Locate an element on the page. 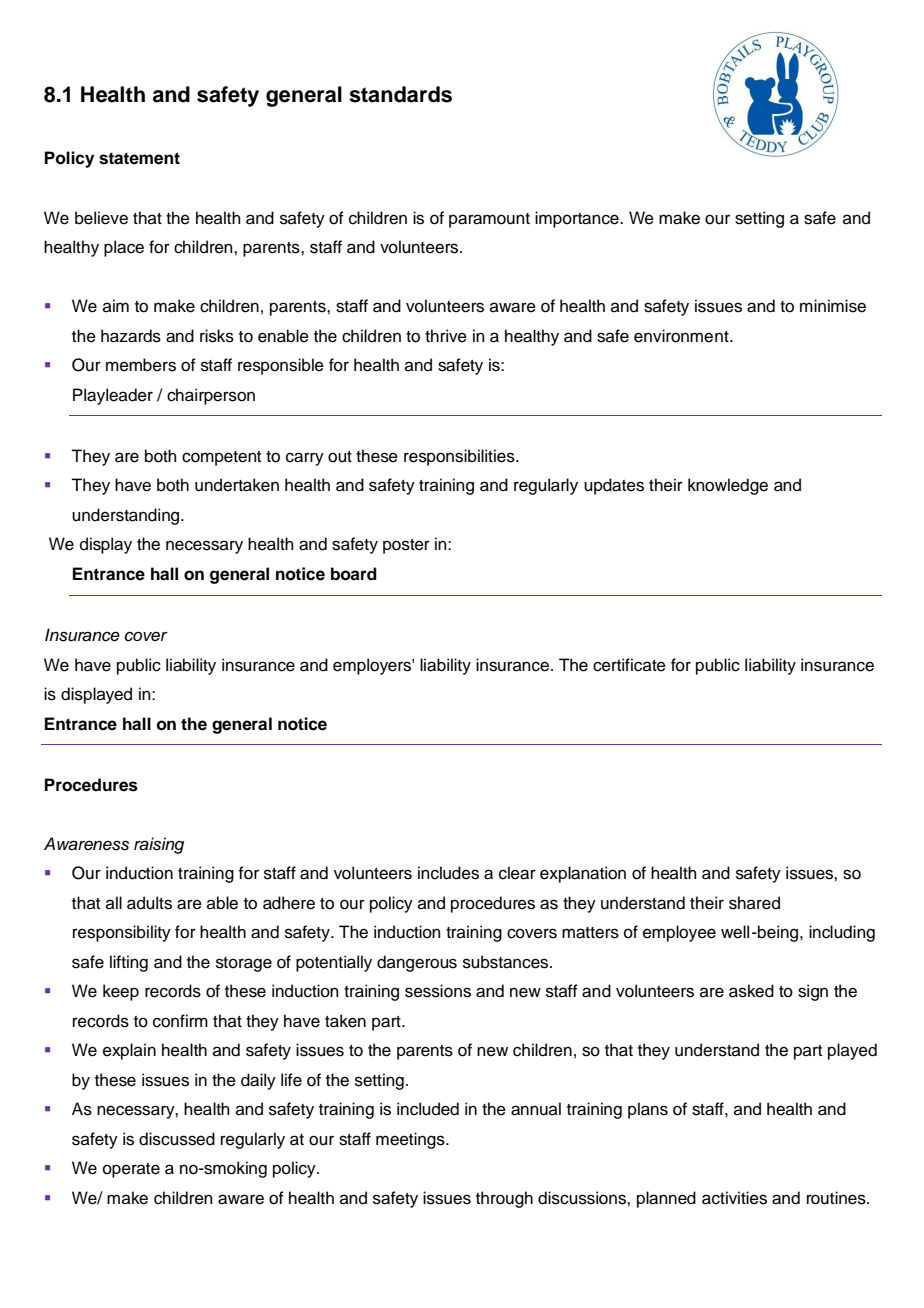  environment is located at coordinates (682, 336).
